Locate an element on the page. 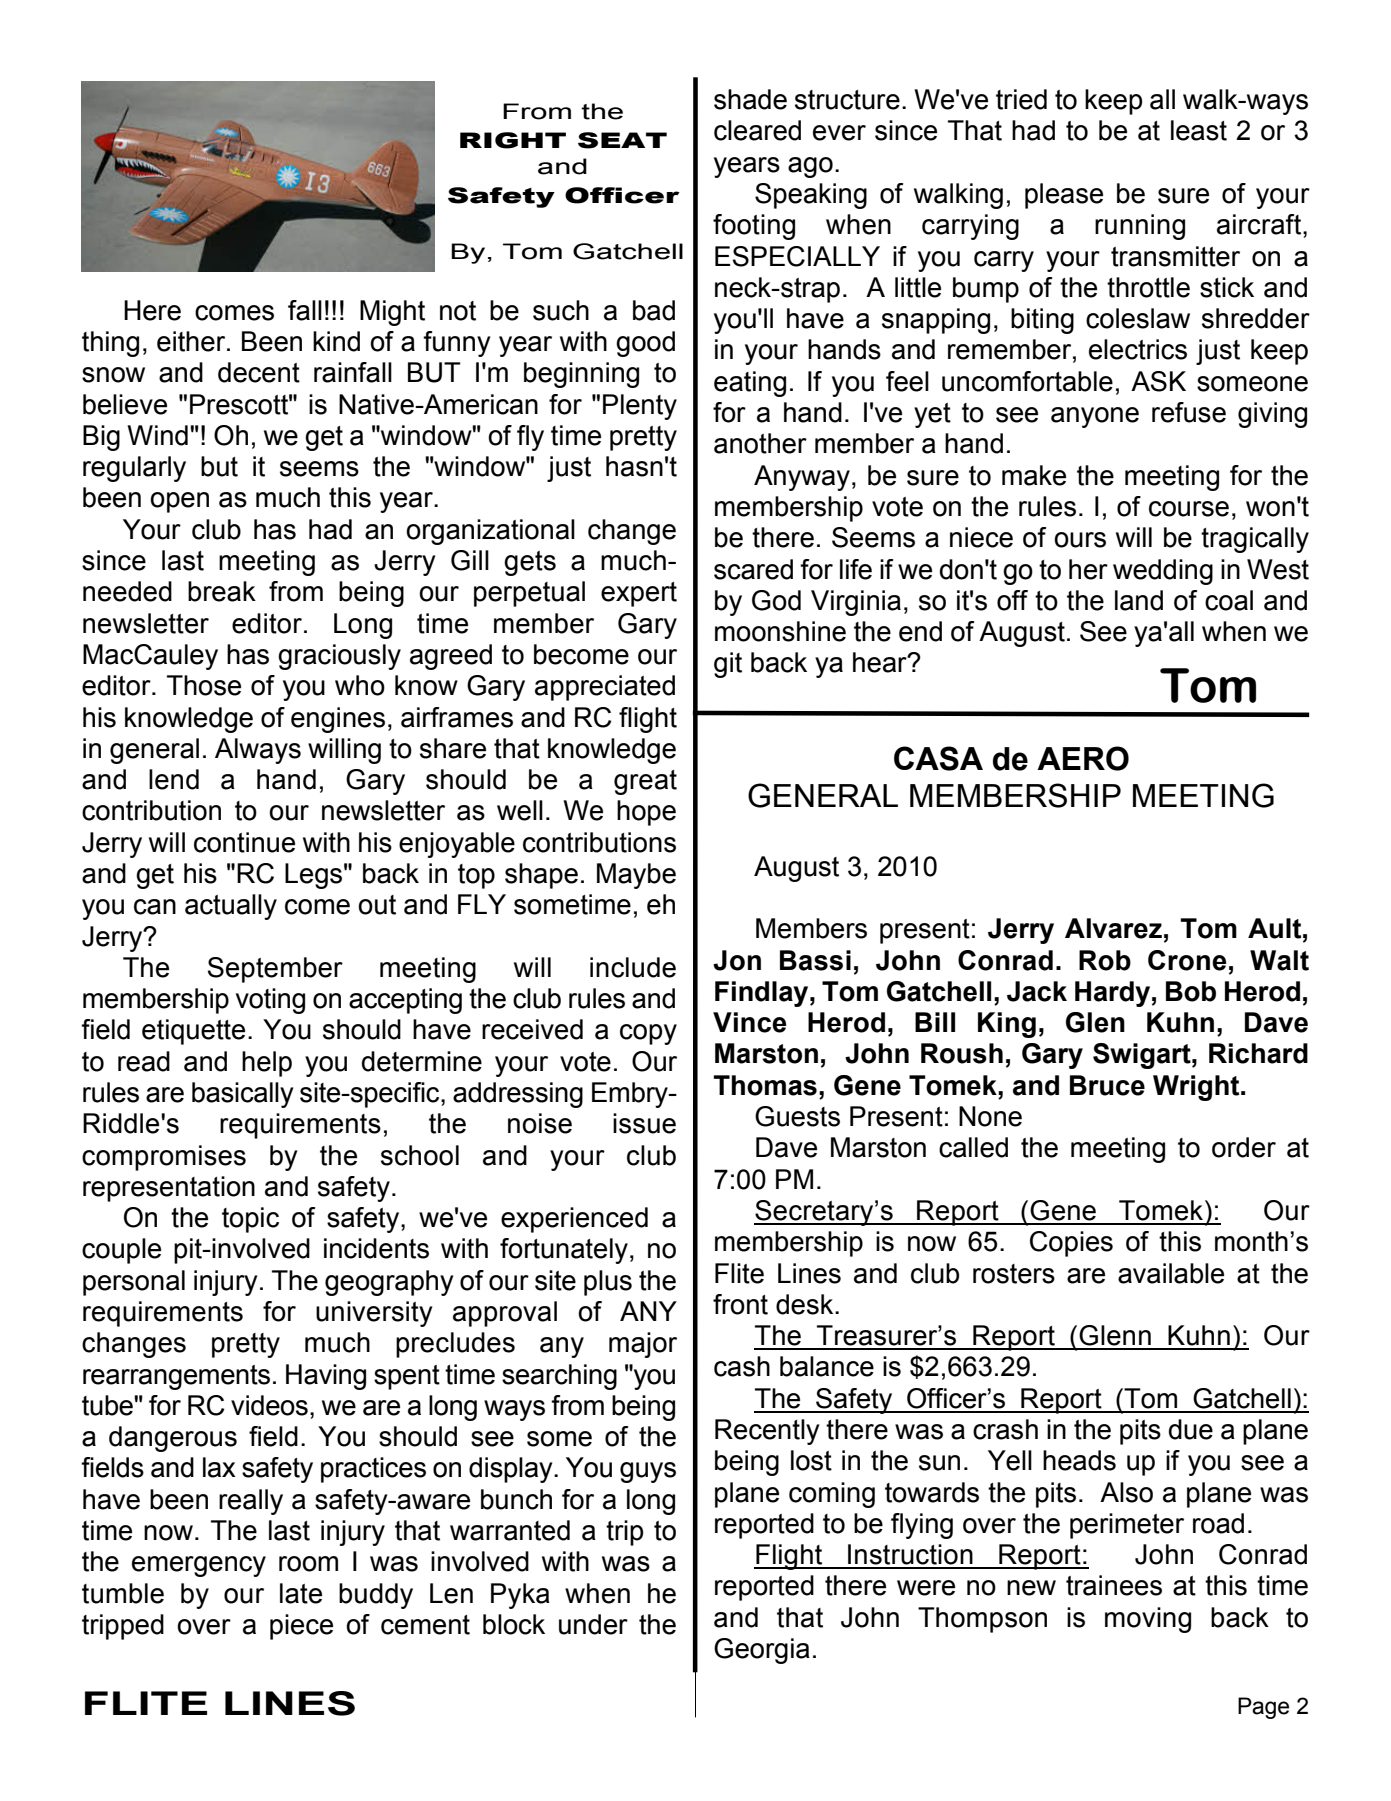 Image resolution: width=1391 pixels, height=1801 pixels. available is located at coordinates (1171, 1273).
